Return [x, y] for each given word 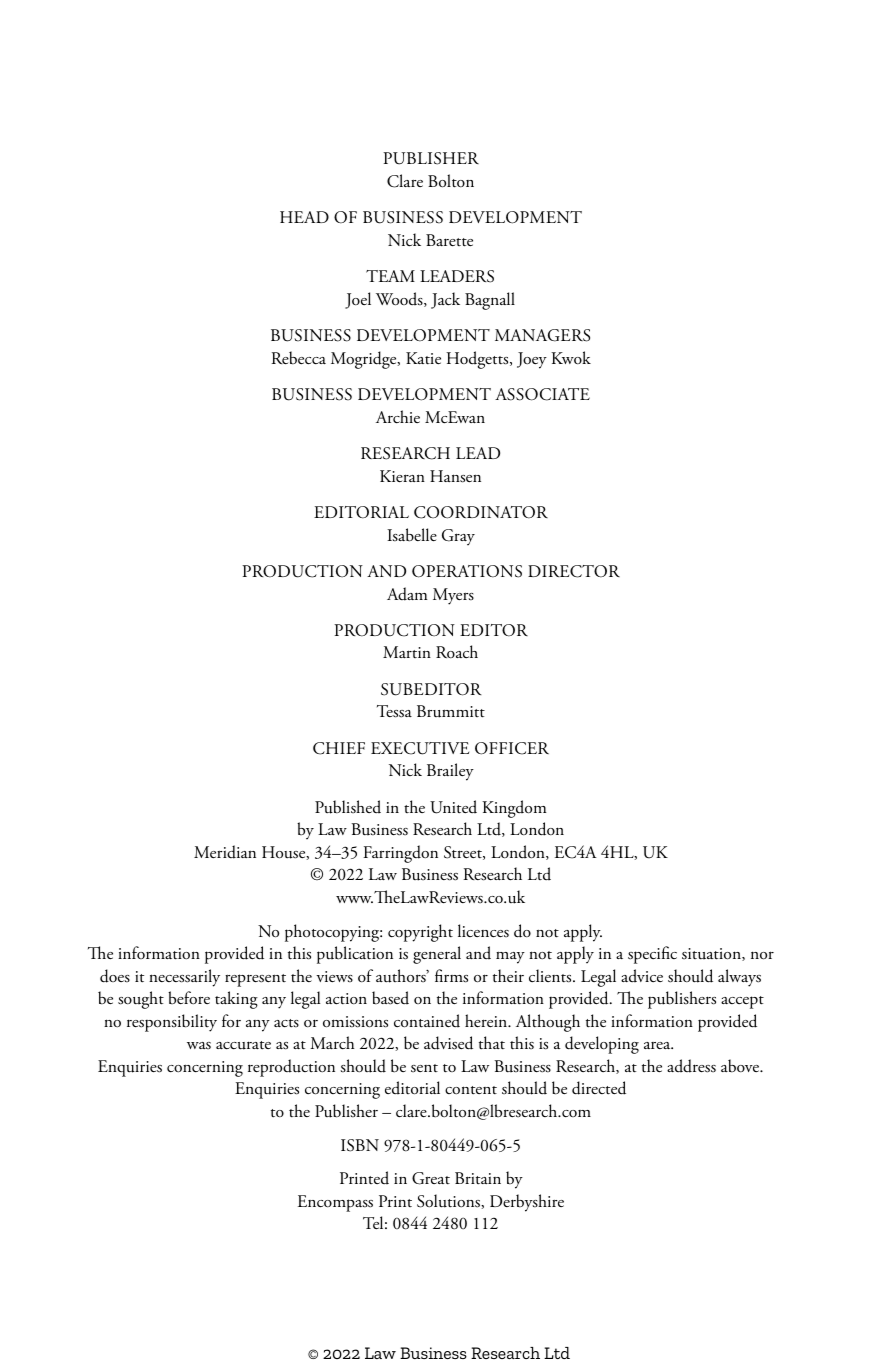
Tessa [394, 711]
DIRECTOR [574, 571]
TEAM [390, 276]
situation [712, 954]
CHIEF [339, 748]
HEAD [304, 217]
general [437, 955]
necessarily [184, 978]
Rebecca [298, 358]
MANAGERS [542, 335]
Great [431, 1178]
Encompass [335, 1203]
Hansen [455, 476]
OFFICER [512, 748]
